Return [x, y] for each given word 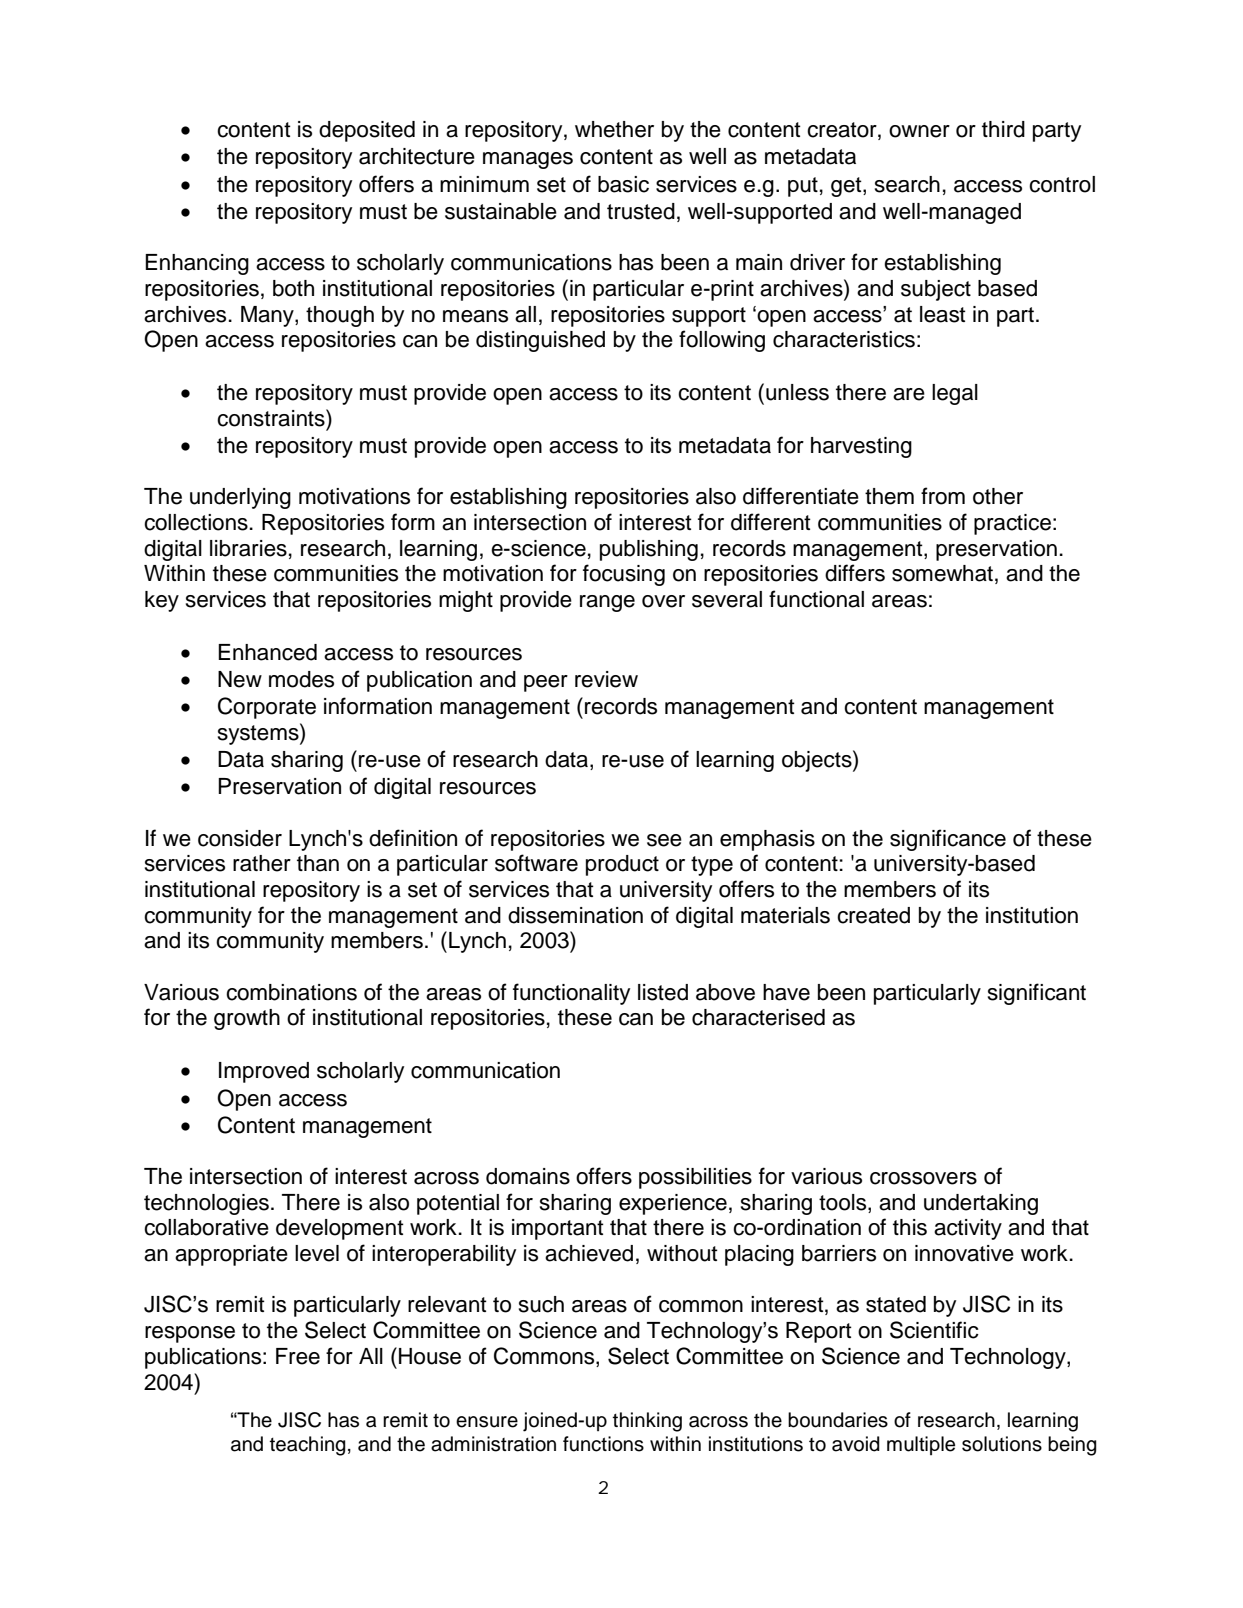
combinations [291, 992]
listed [663, 992]
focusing [624, 575]
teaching [308, 1446]
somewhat [942, 573]
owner [919, 131]
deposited [367, 131]
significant [1037, 994]
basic [623, 184]
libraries [248, 548]
